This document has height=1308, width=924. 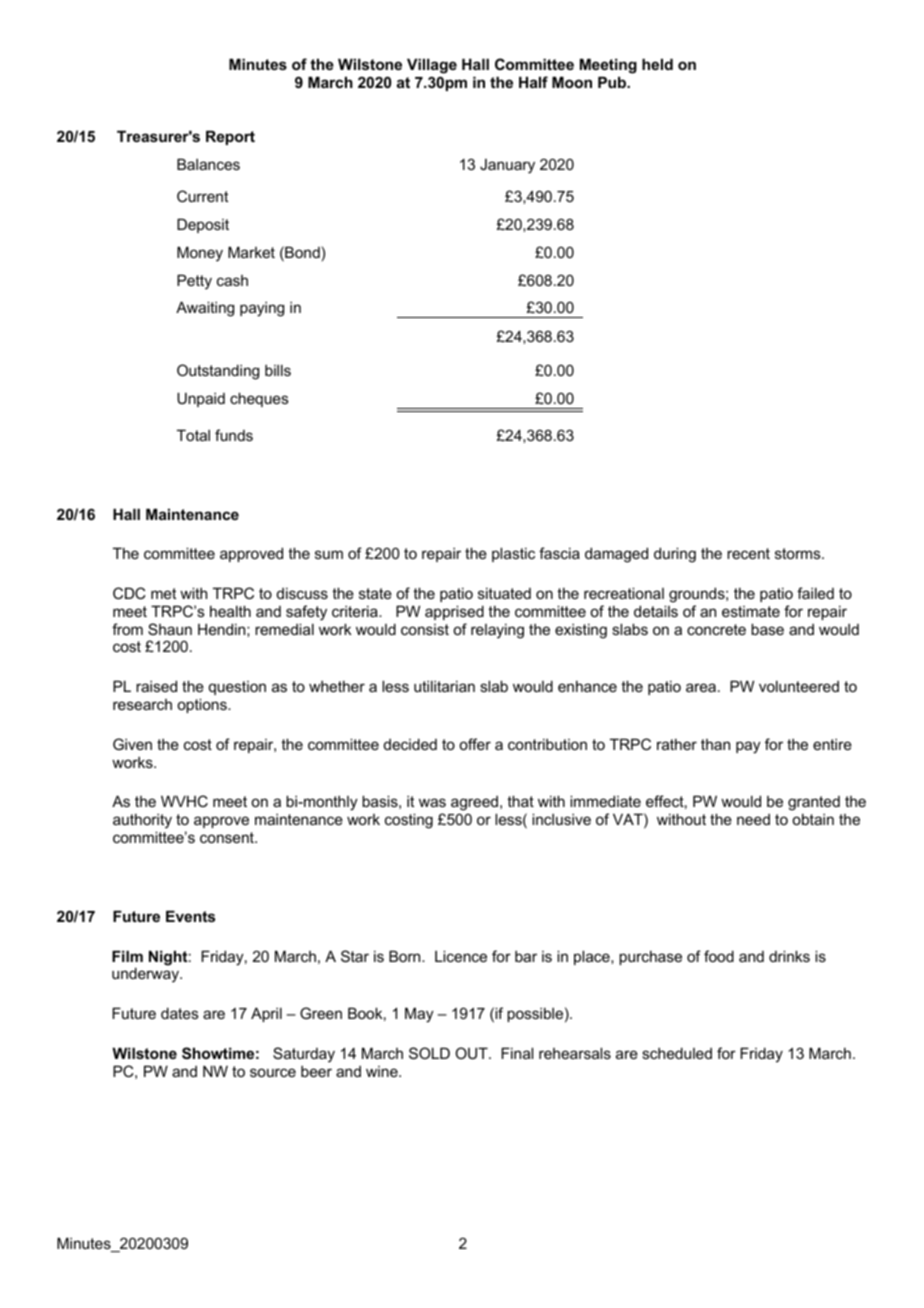 What do you see at coordinates (748, 553) in the document?
I see `recent` at bounding box center [748, 553].
